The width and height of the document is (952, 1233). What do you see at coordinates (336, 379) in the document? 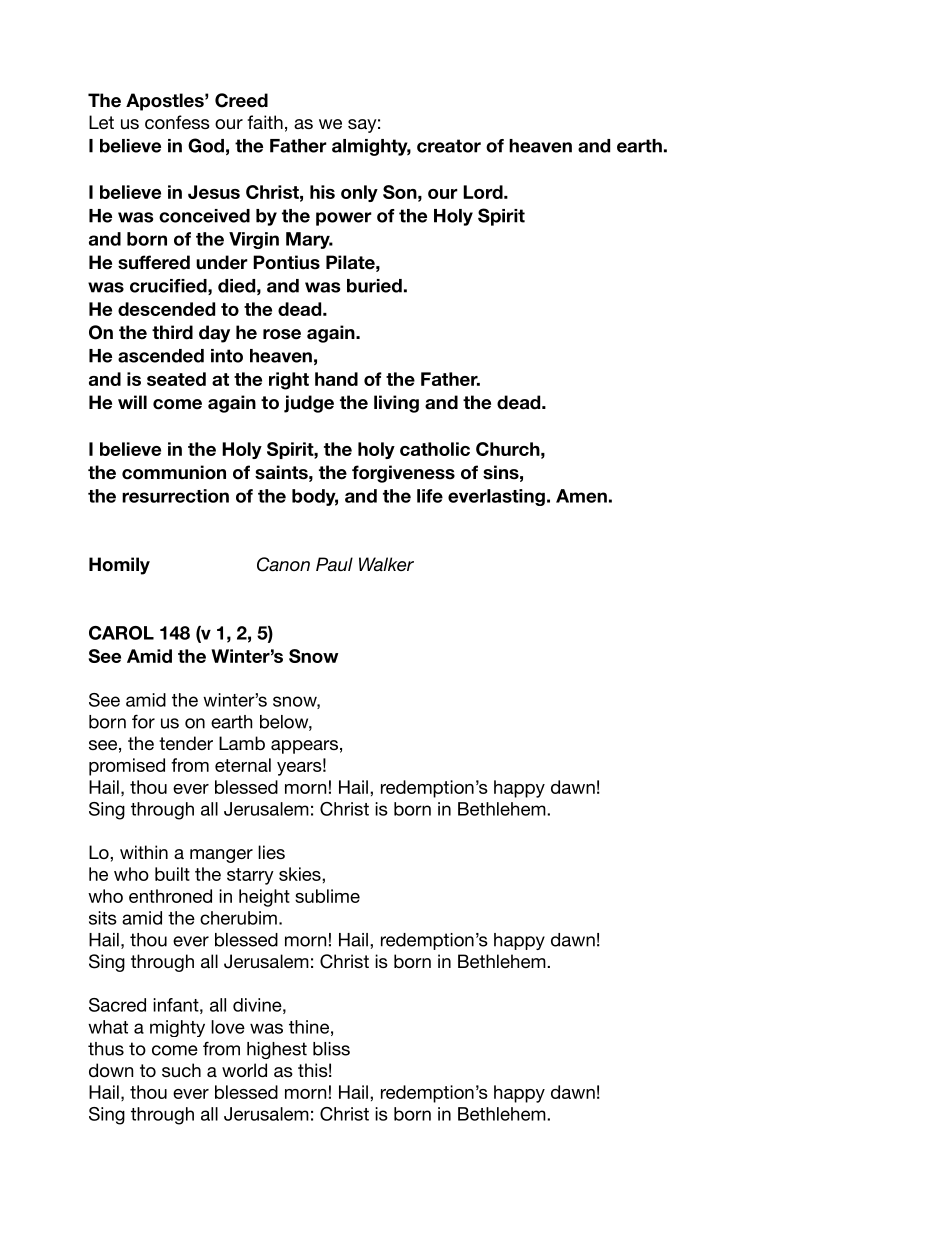
I see `hand` at bounding box center [336, 379].
